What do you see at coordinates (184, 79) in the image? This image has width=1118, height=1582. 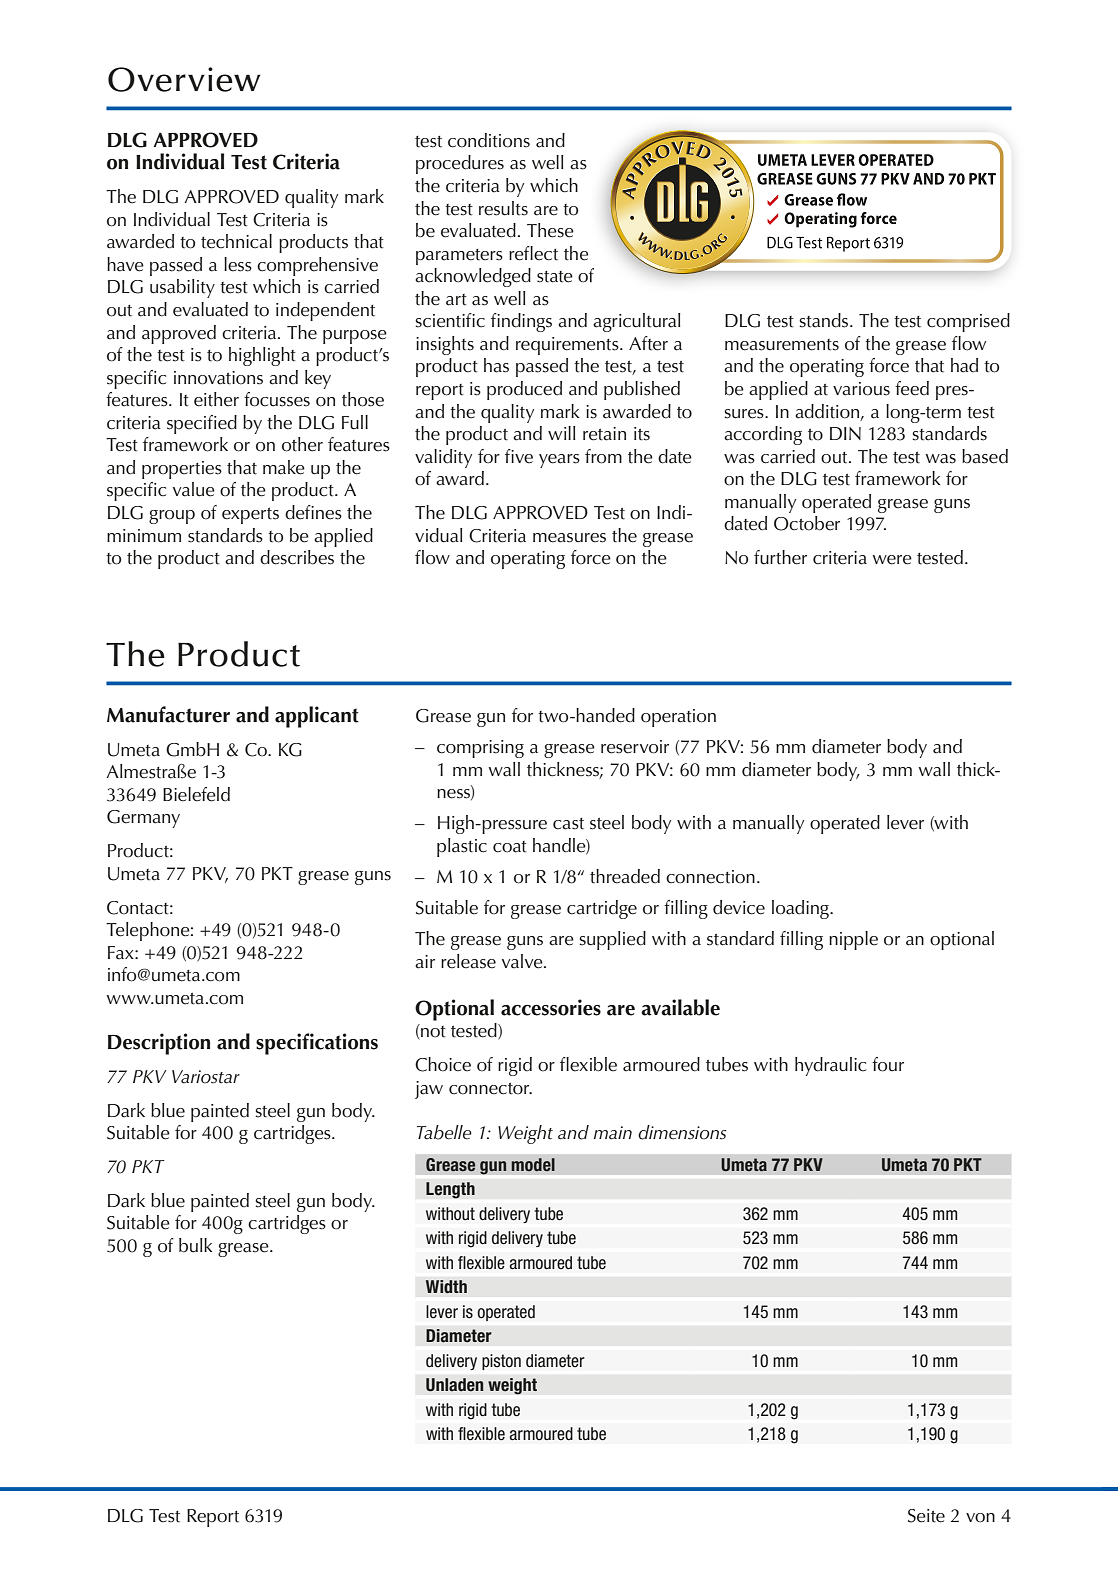 I see `Overview` at bounding box center [184, 79].
